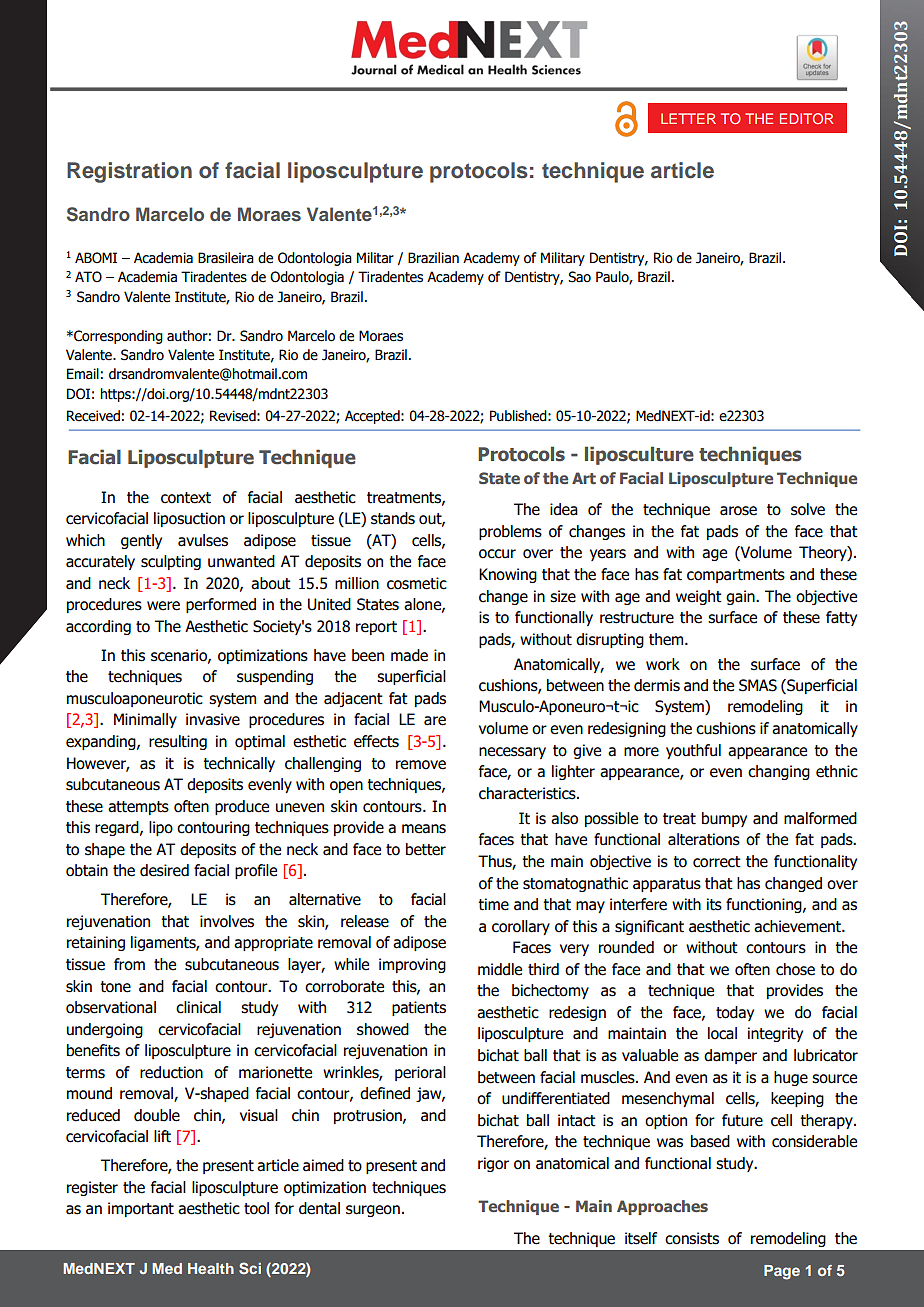 This screenshot has width=924, height=1307. I want to click on important, so click(141, 1209).
